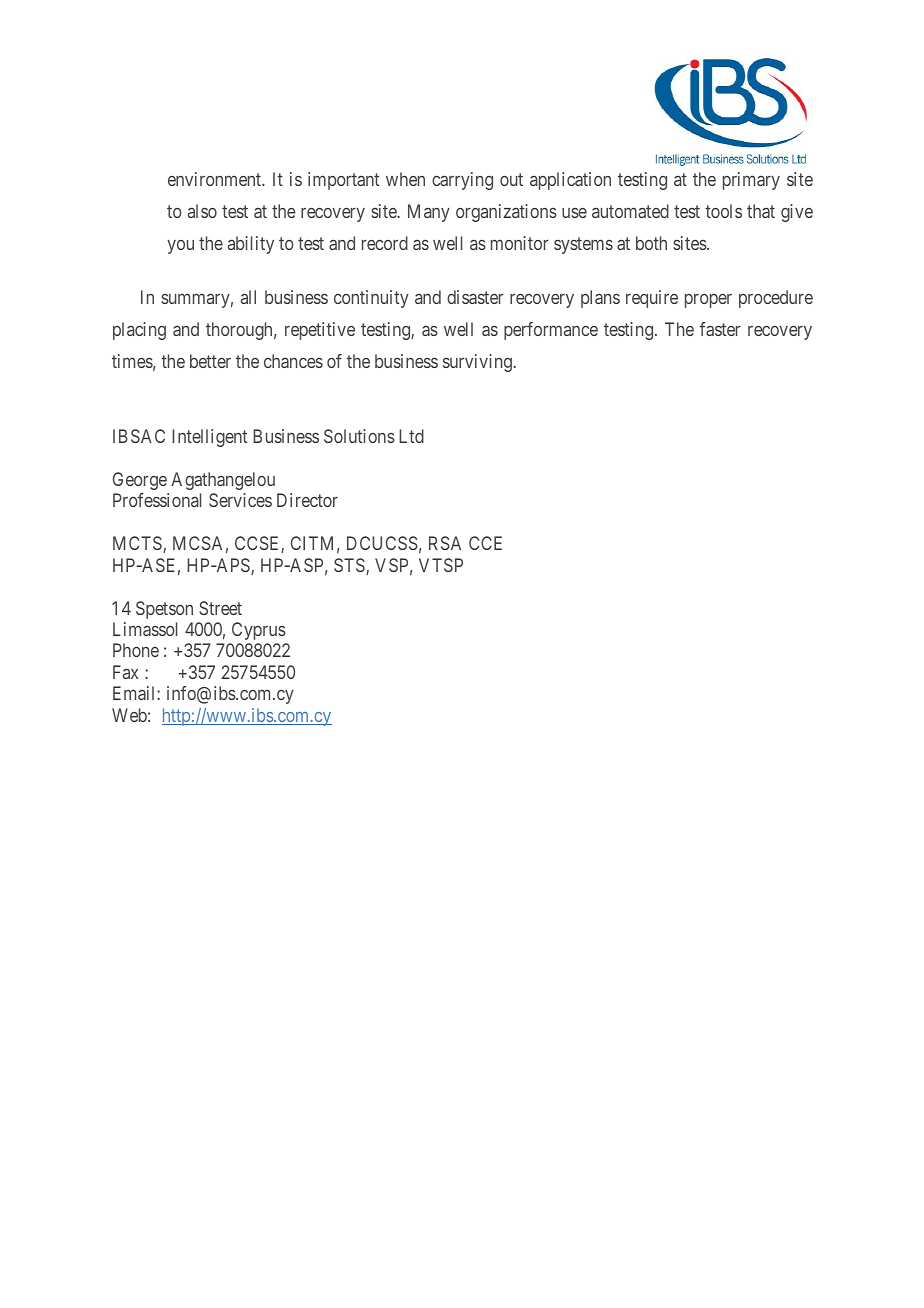  What do you see at coordinates (485, 543) in the screenshot?
I see `CCE` at bounding box center [485, 543].
